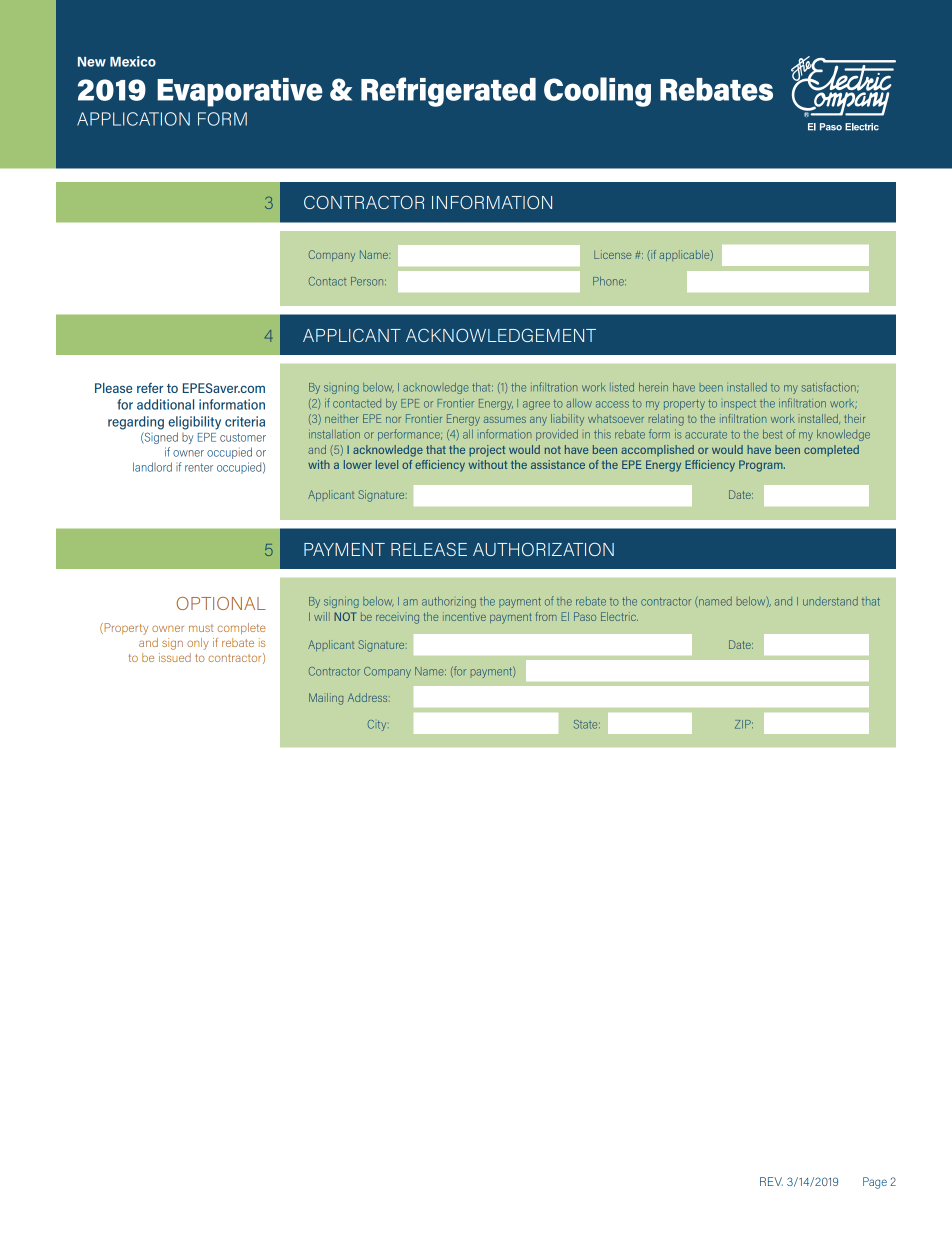  I want to click on must, so click(201, 628).
